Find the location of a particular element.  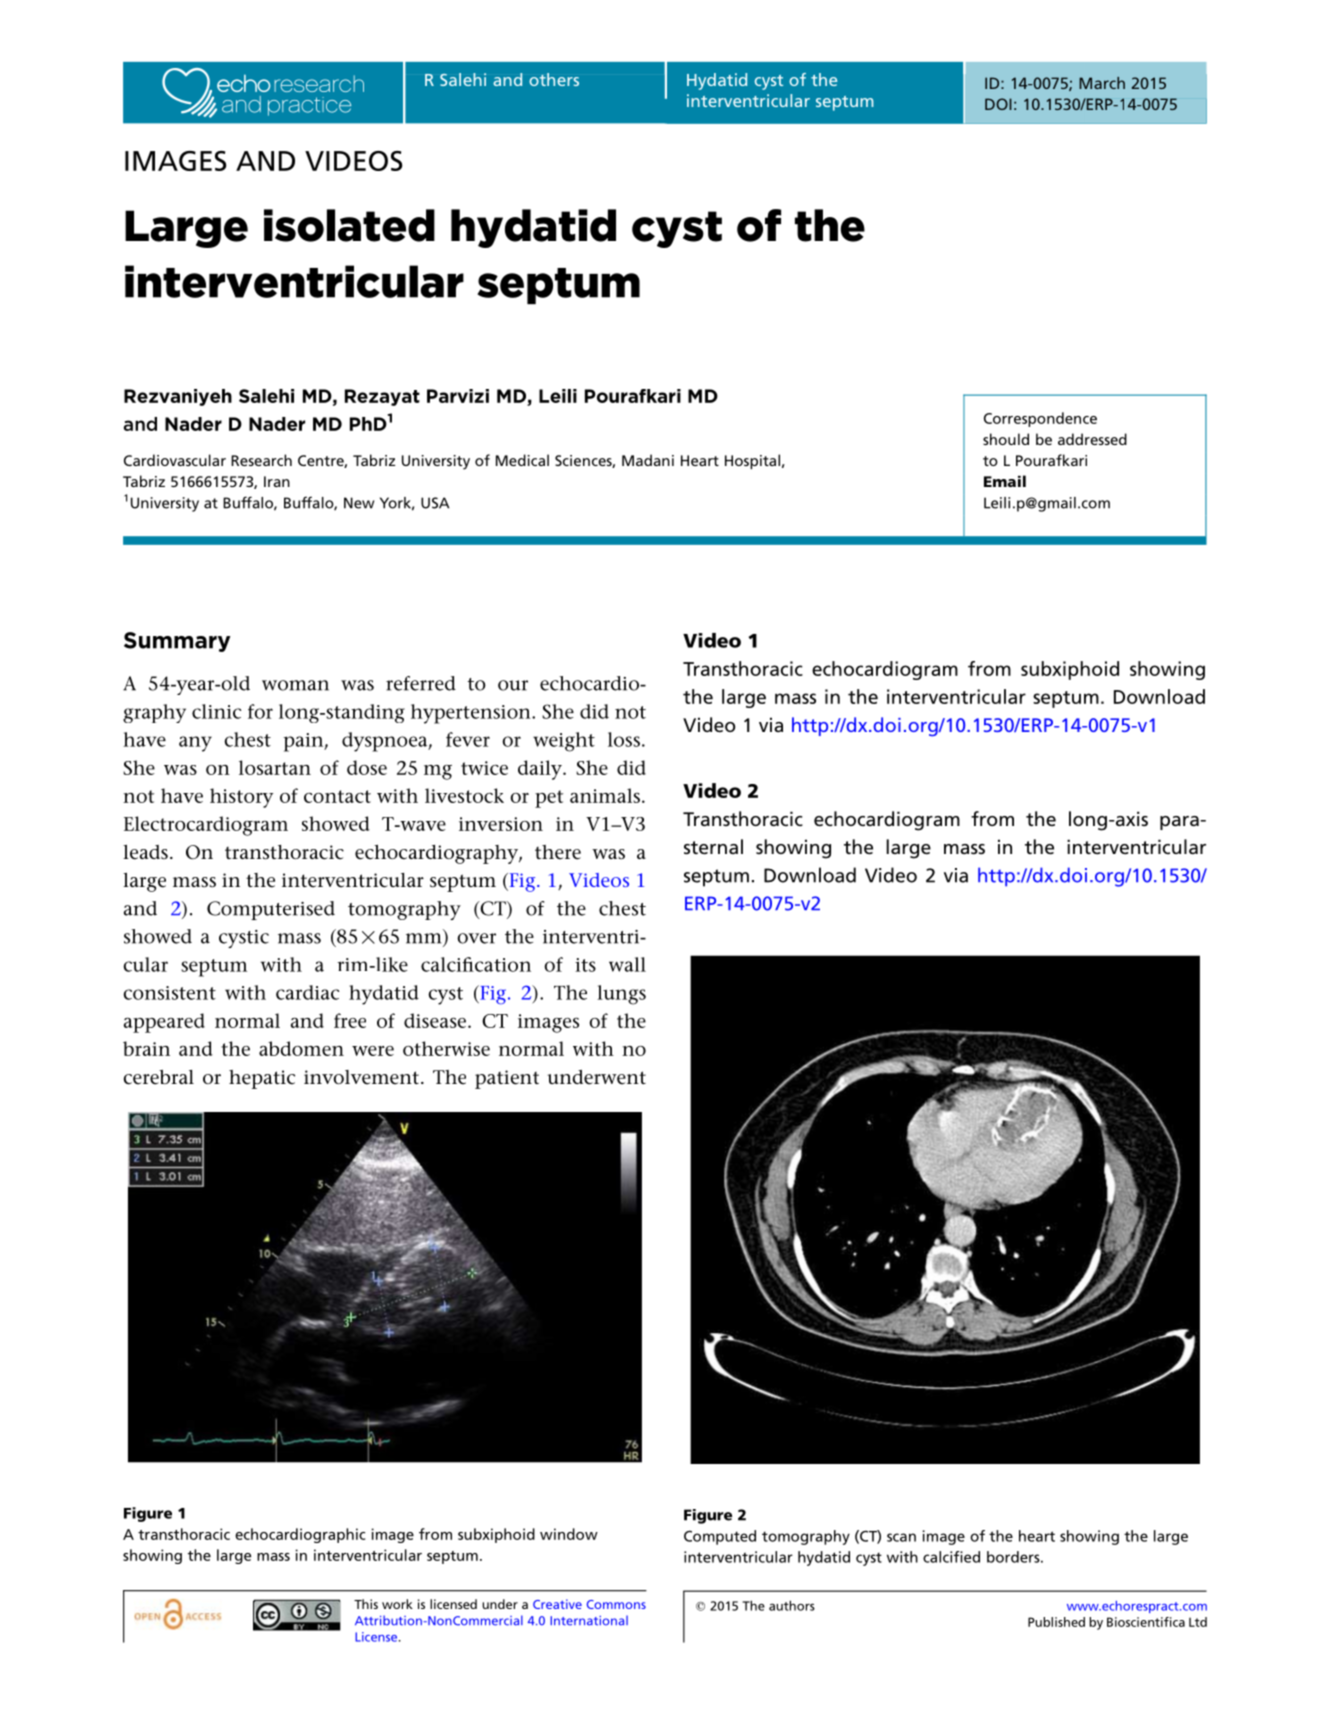

Medical is located at coordinates (522, 460).
